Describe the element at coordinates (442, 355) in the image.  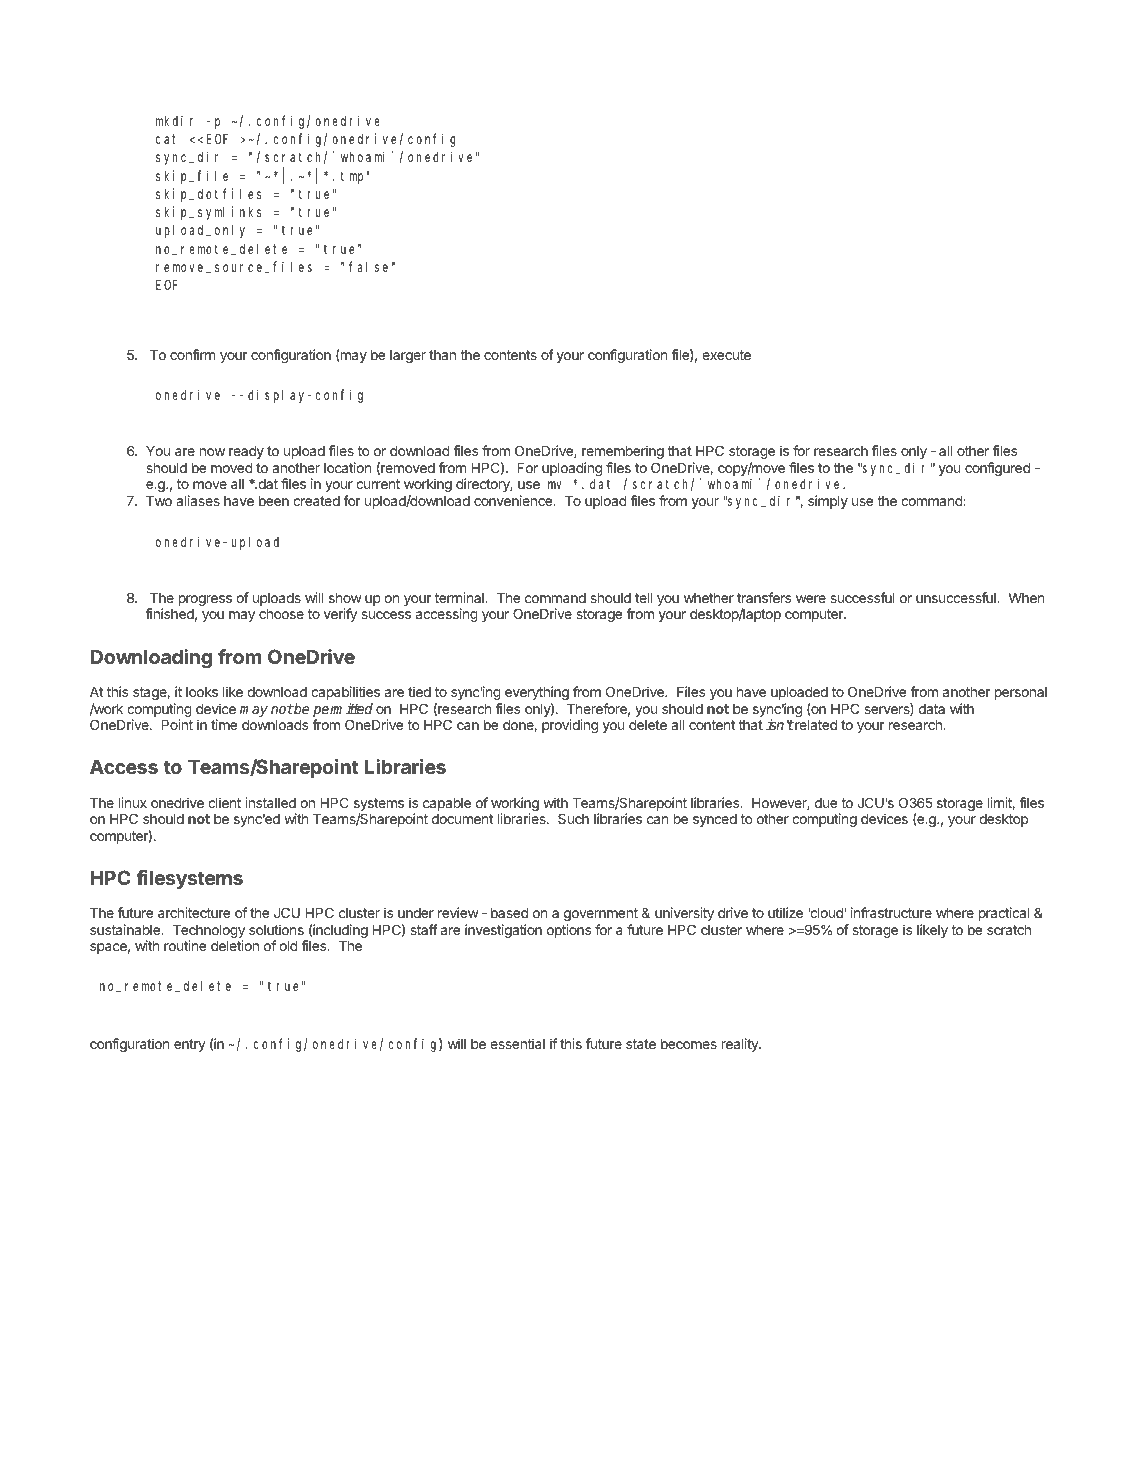
I see `than` at that location.
